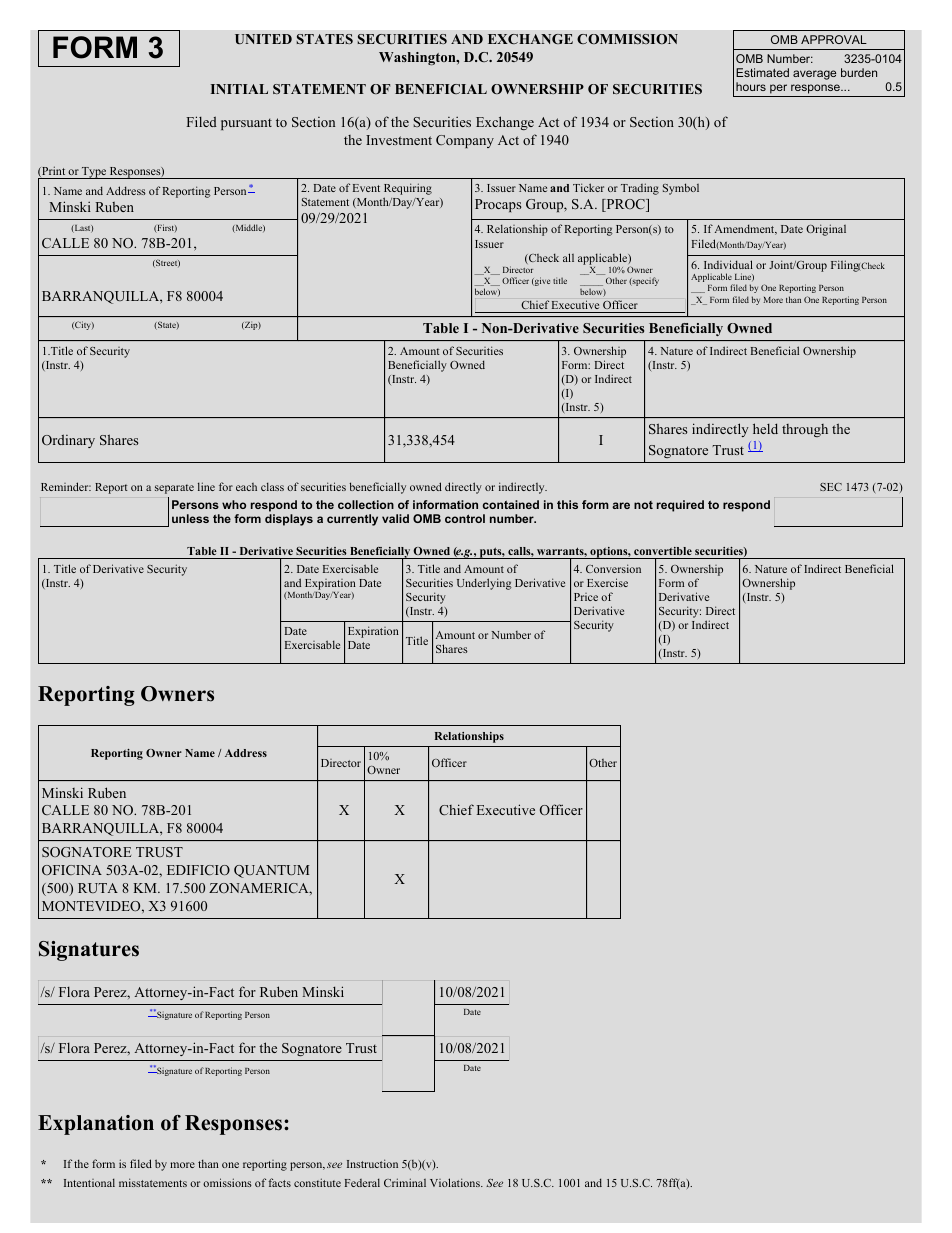 This screenshot has height=1233, width=952. Describe the element at coordinates (456, 1182) in the screenshot. I see `Violations` at that location.
